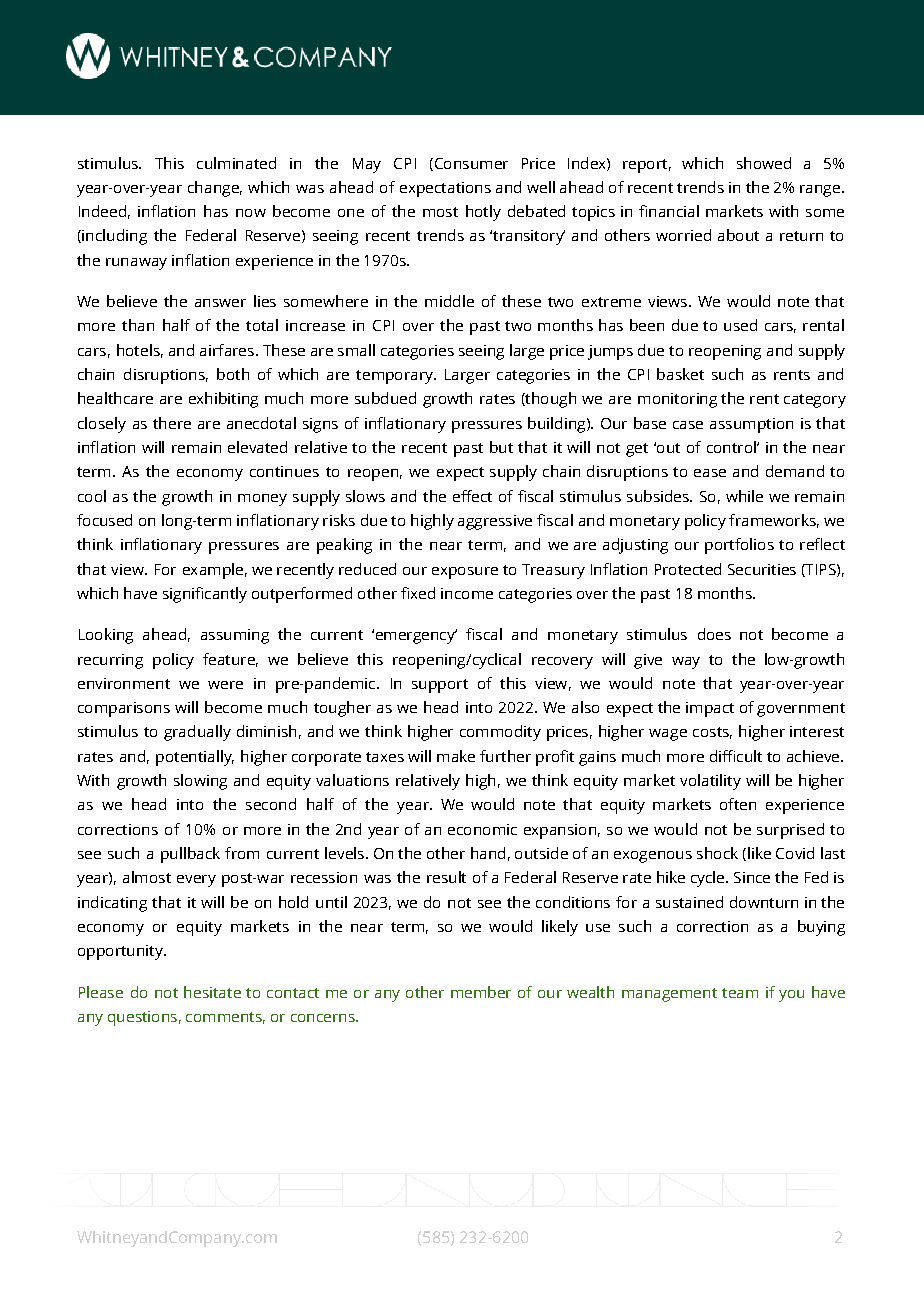  I want to click on Consumer, so click(470, 164).
